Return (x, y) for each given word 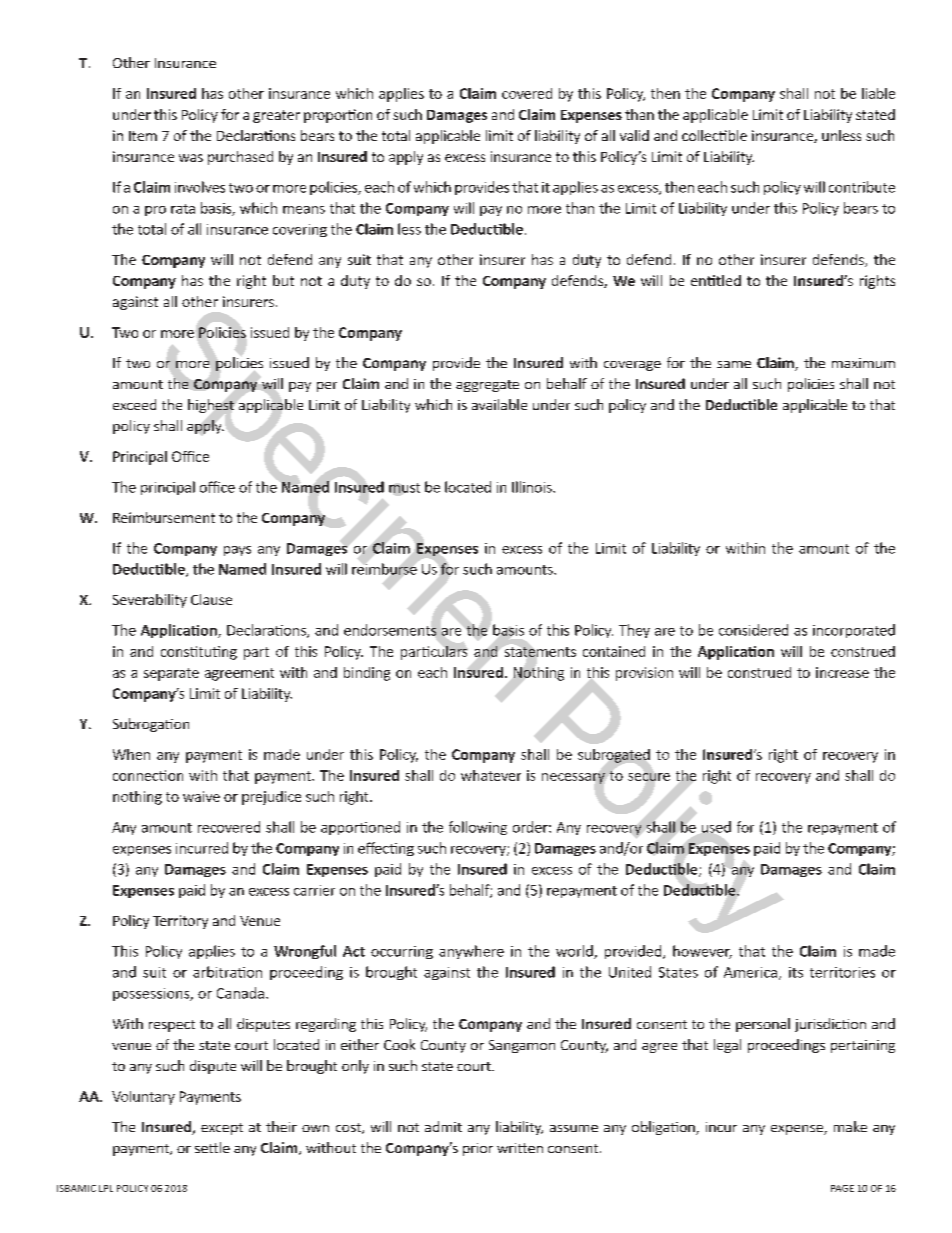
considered (753, 630)
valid (634, 135)
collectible (714, 135)
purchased (240, 158)
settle (212, 1147)
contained (614, 651)
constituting (199, 653)
